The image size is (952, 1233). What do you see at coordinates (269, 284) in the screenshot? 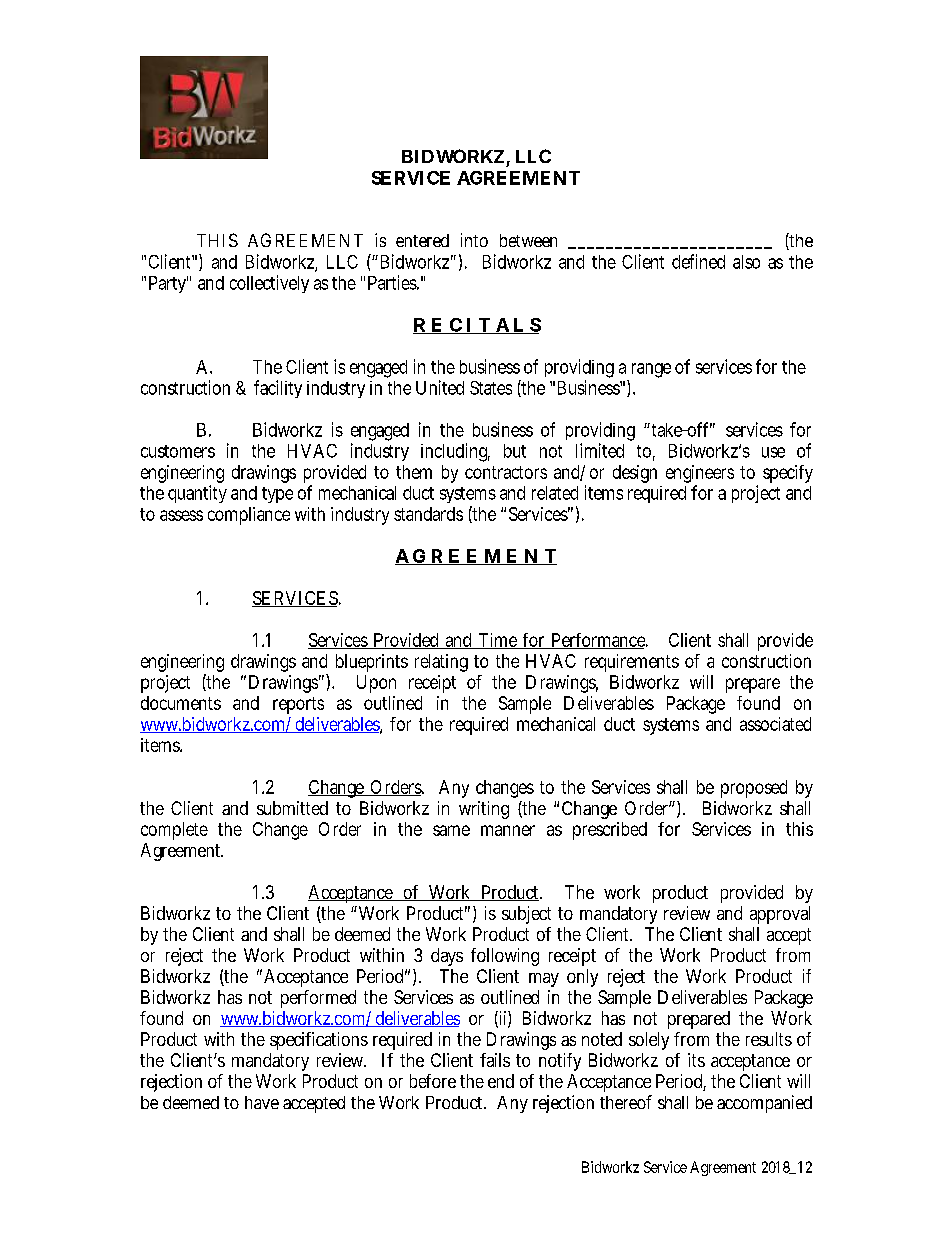
I see `collectively` at bounding box center [269, 284].
